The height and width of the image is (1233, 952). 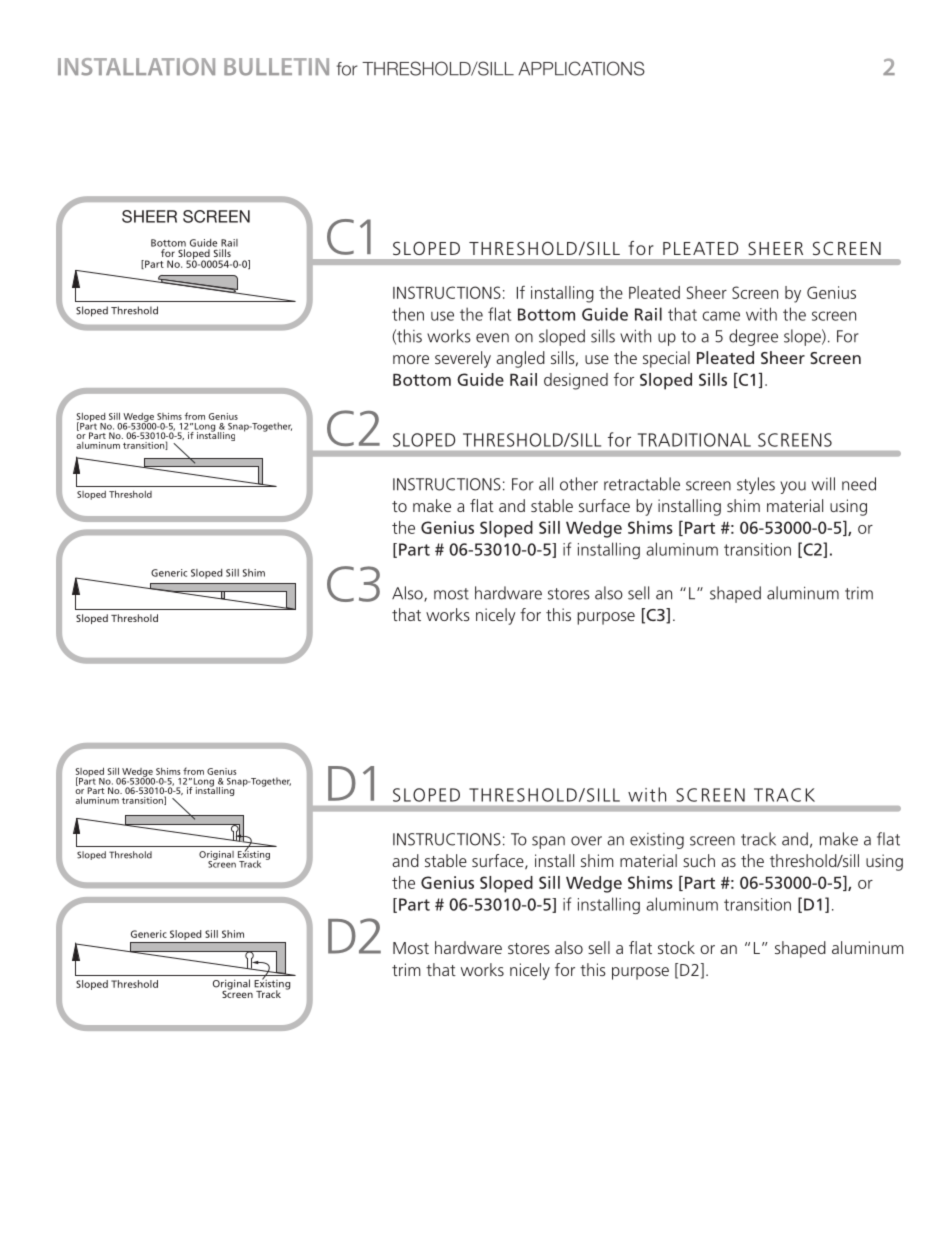 What do you see at coordinates (579, 484) in the image?
I see `other` at bounding box center [579, 484].
